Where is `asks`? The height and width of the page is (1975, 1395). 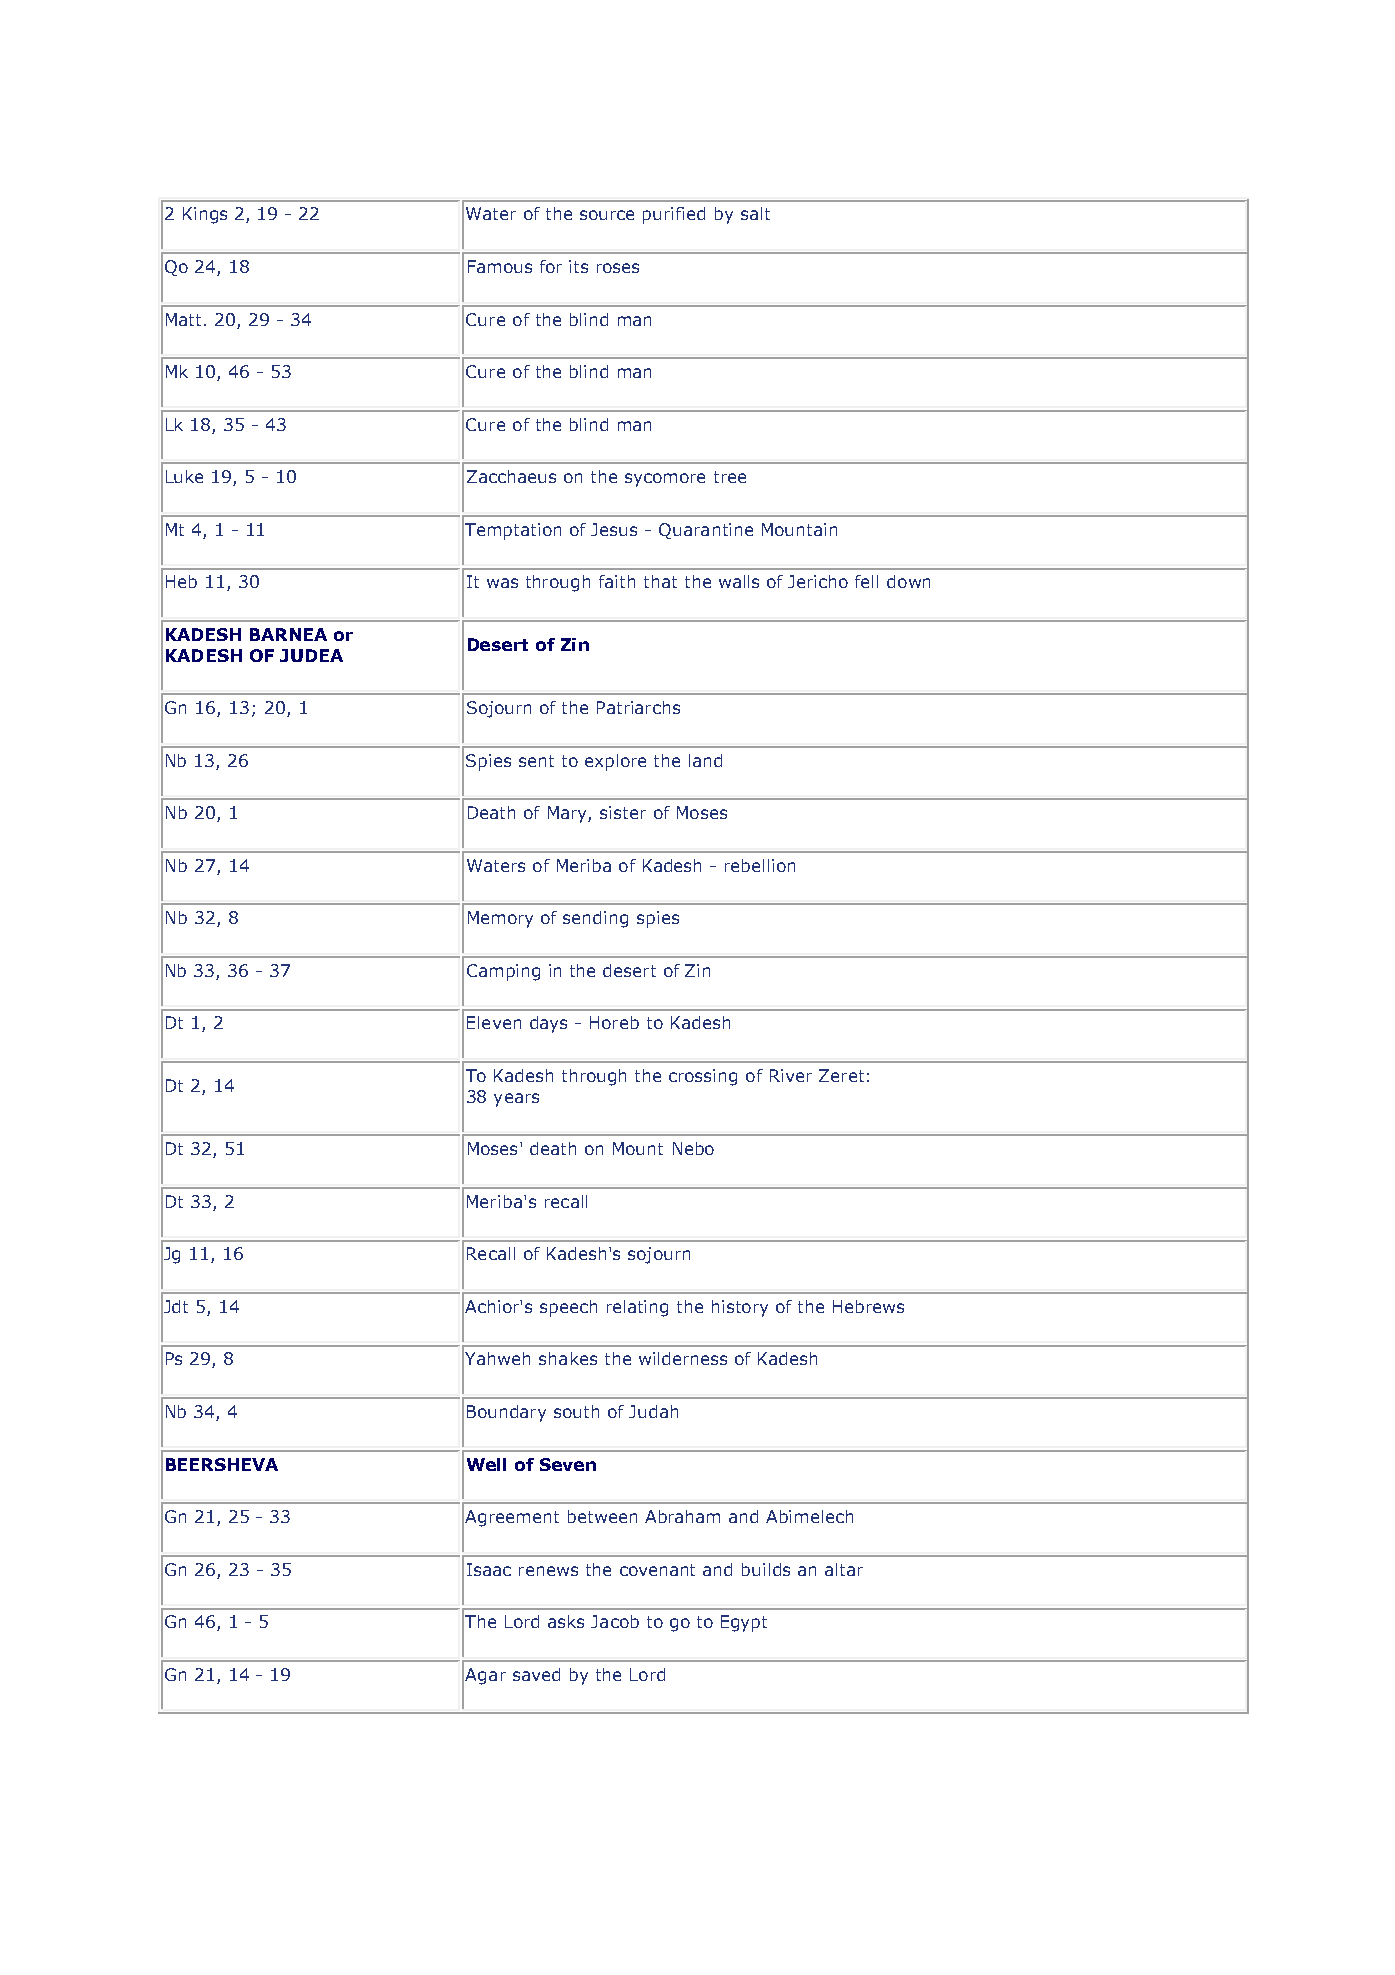
asks is located at coordinates (566, 1621).
